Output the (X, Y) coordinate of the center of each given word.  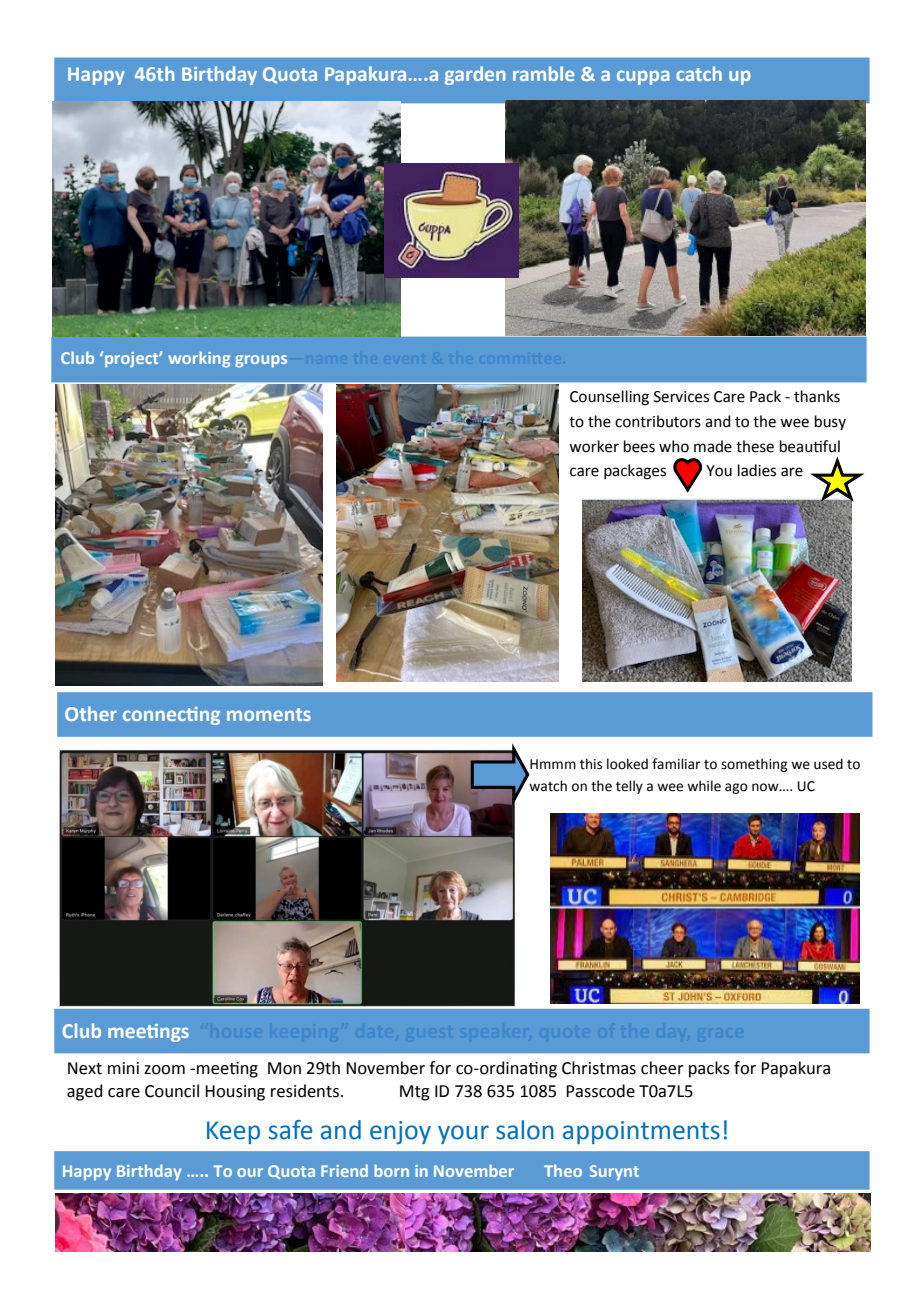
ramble (543, 73)
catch (699, 73)
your (463, 1134)
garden (475, 75)
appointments (641, 1132)
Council (172, 1091)
